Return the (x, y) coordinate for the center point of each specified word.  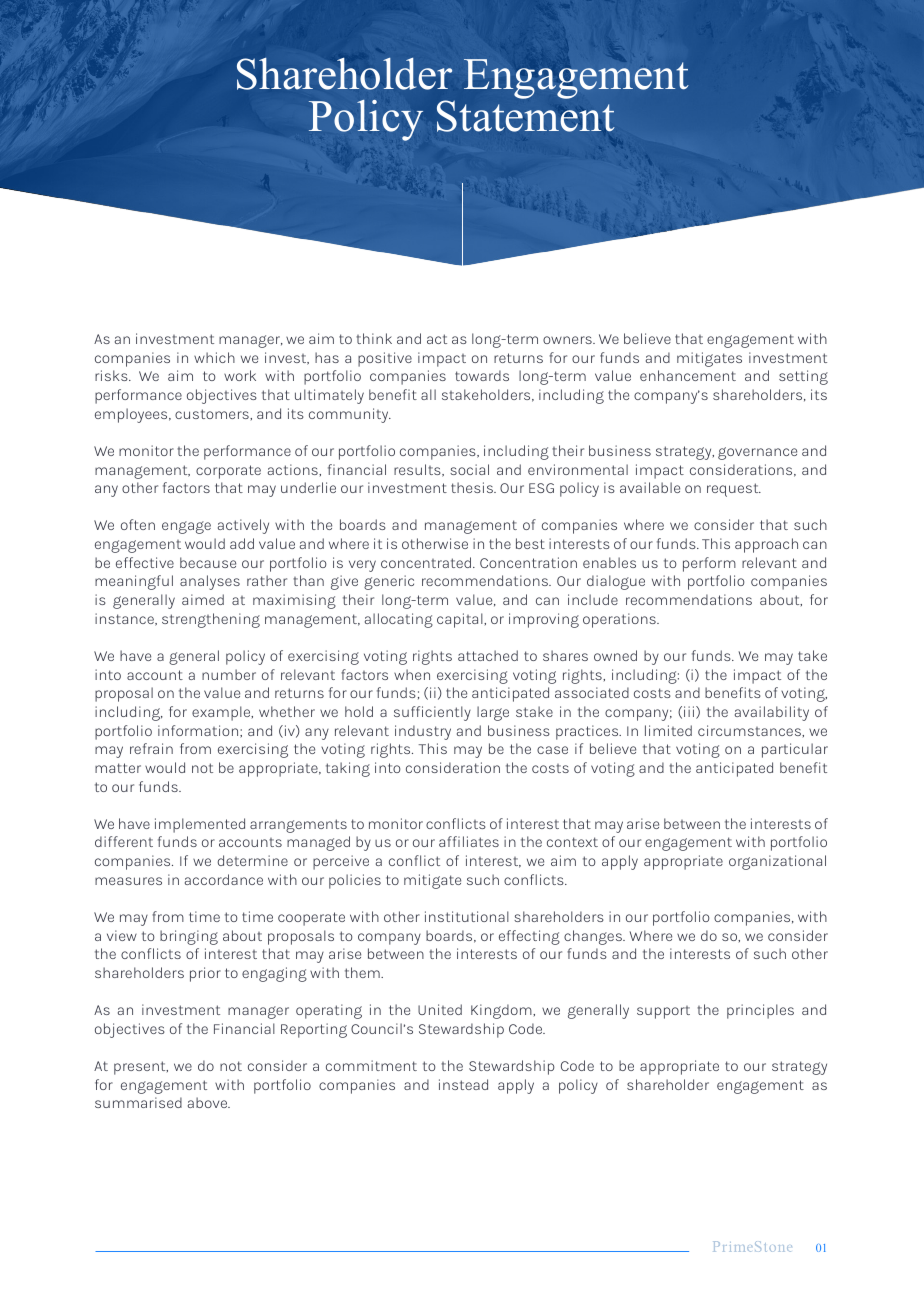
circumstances (750, 730)
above (209, 1102)
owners (568, 340)
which (214, 357)
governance (757, 453)
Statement (526, 115)
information (199, 731)
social (469, 469)
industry (423, 732)
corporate (228, 472)
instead (463, 1084)
